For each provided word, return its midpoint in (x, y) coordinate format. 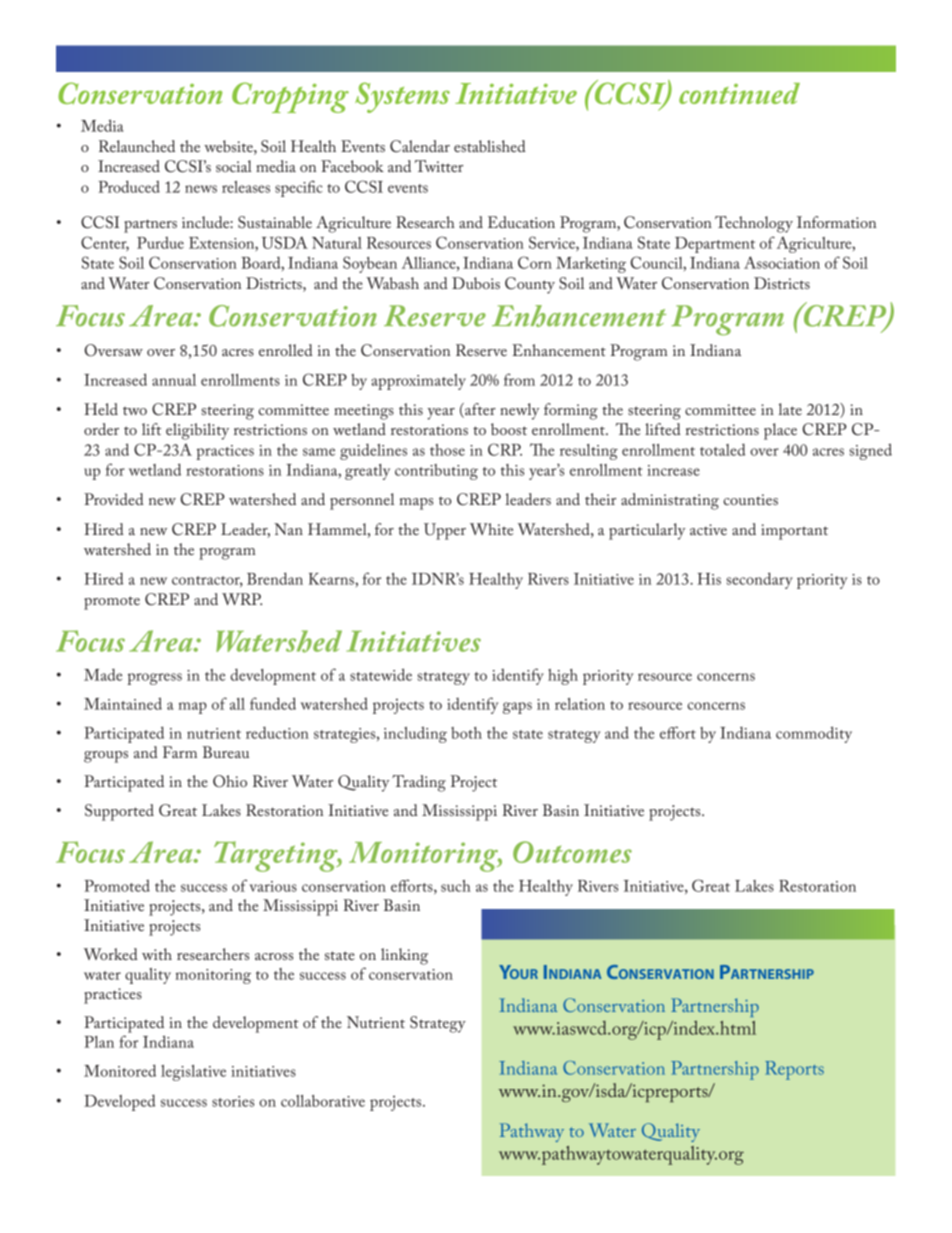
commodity (814, 734)
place (780, 431)
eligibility (197, 431)
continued (739, 93)
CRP (505, 449)
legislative (193, 1073)
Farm (180, 752)
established (490, 146)
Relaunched (137, 146)
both (466, 733)
